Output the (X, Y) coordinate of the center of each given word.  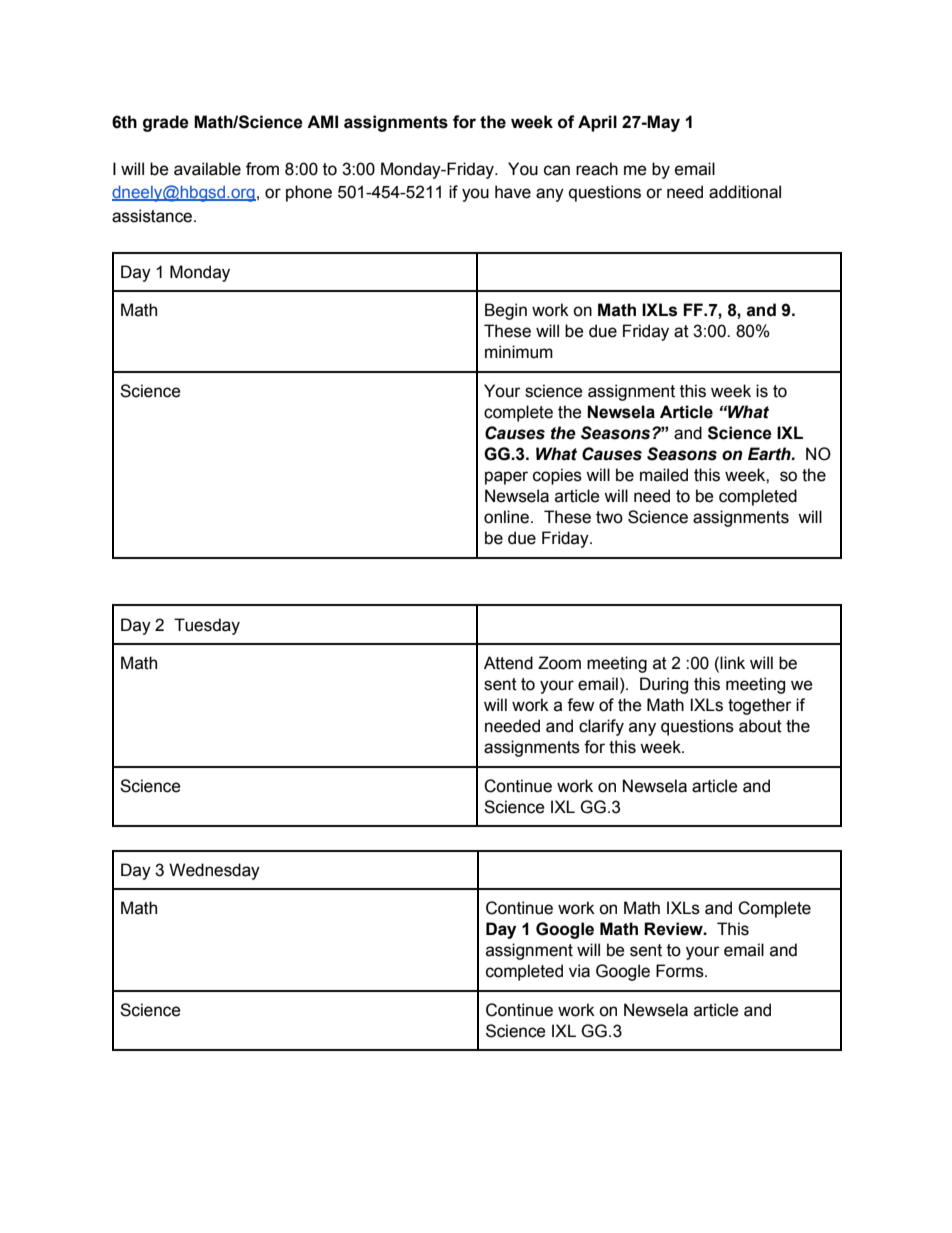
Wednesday (214, 871)
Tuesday (207, 626)
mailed (664, 475)
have (513, 192)
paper (506, 478)
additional (745, 192)
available (207, 169)
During (664, 685)
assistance (153, 216)
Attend (508, 663)
